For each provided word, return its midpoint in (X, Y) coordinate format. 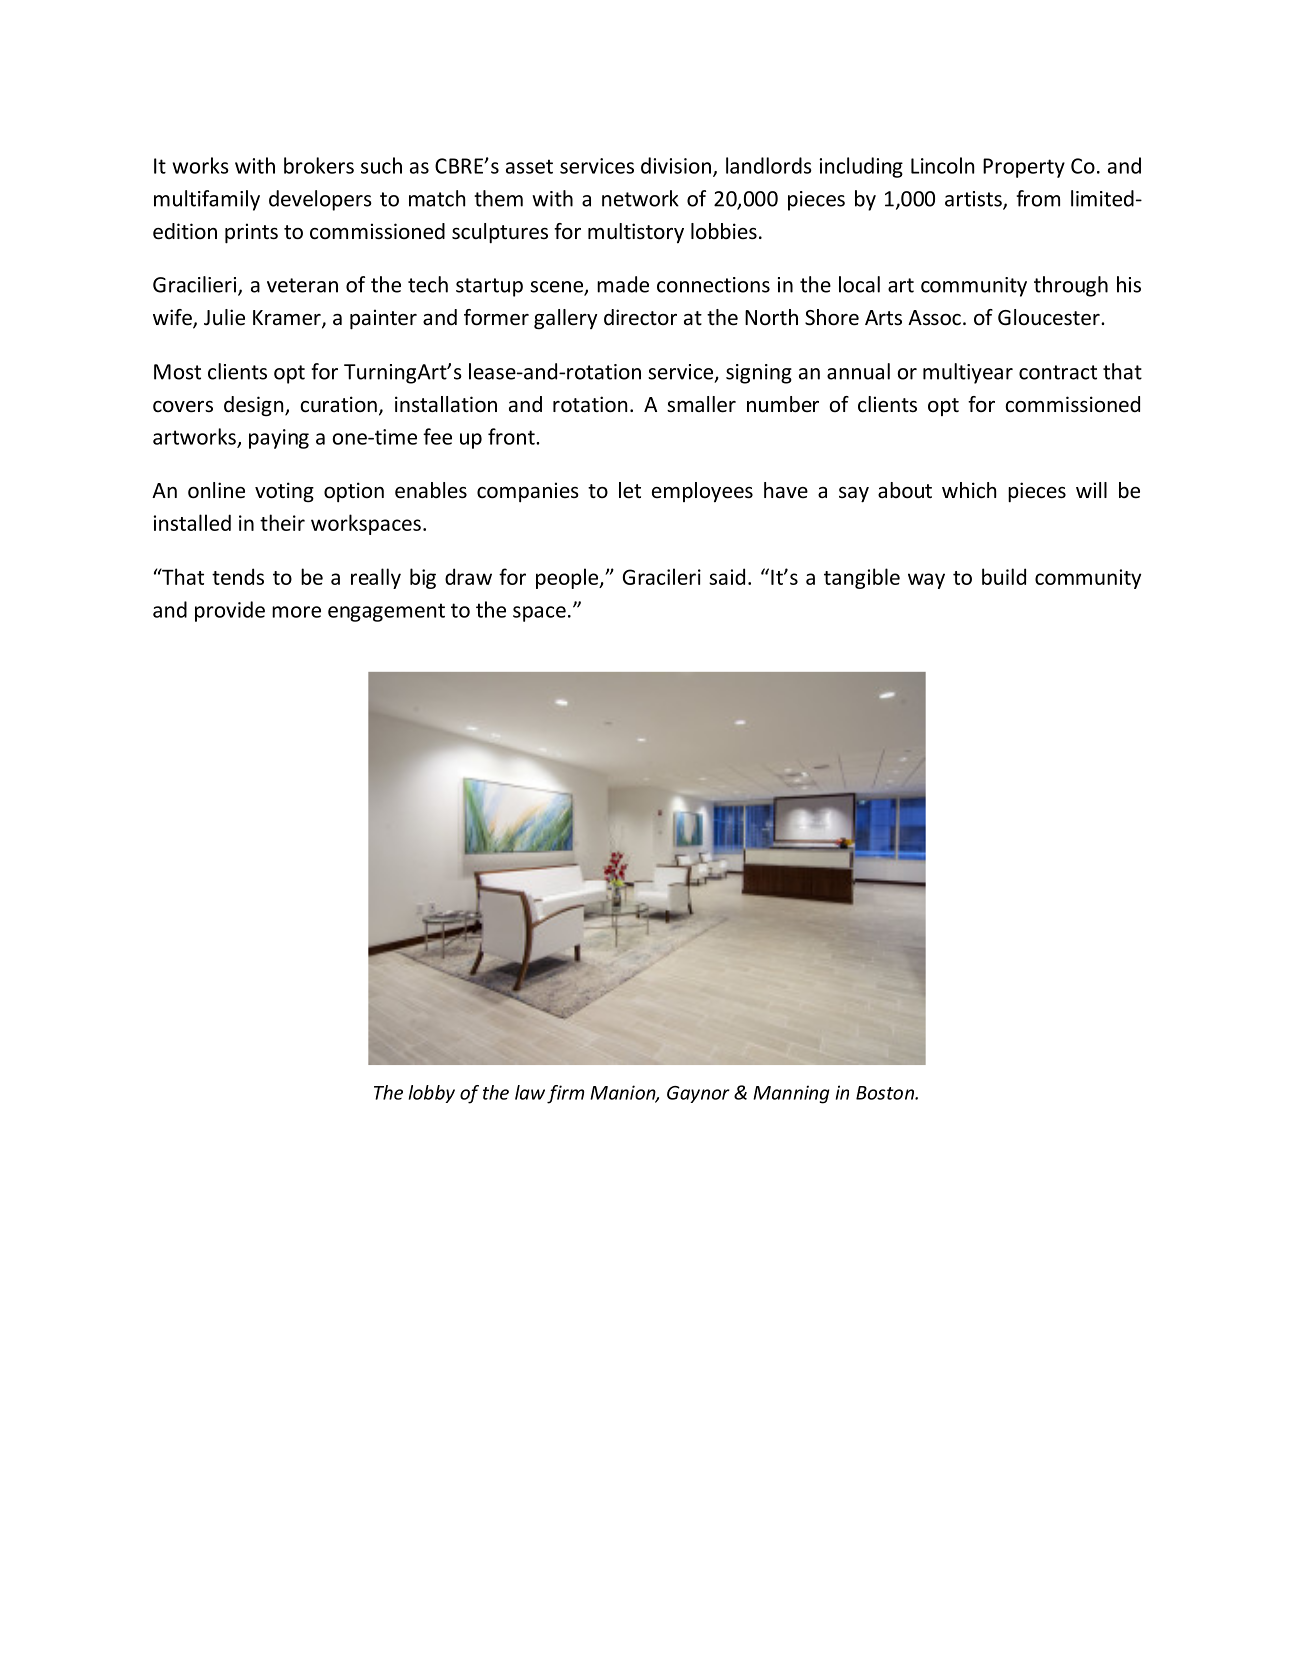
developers (320, 200)
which (969, 490)
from (1038, 198)
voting (284, 492)
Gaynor (698, 1094)
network (640, 198)
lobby (432, 1094)
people (568, 578)
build (1004, 576)
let (630, 490)
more (296, 612)
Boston (886, 1093)
